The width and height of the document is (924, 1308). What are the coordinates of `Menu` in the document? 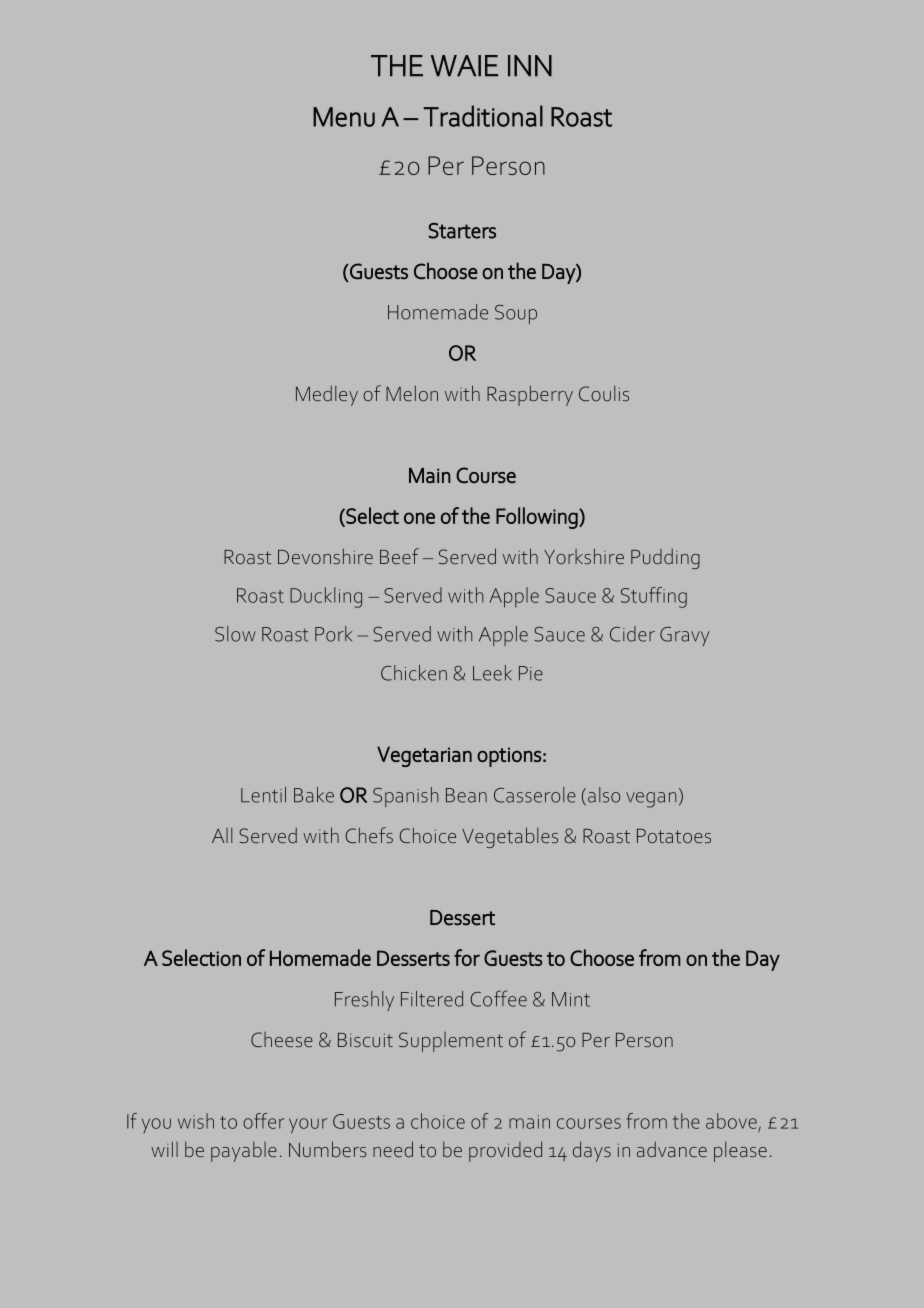 It's located at (344, 117).
